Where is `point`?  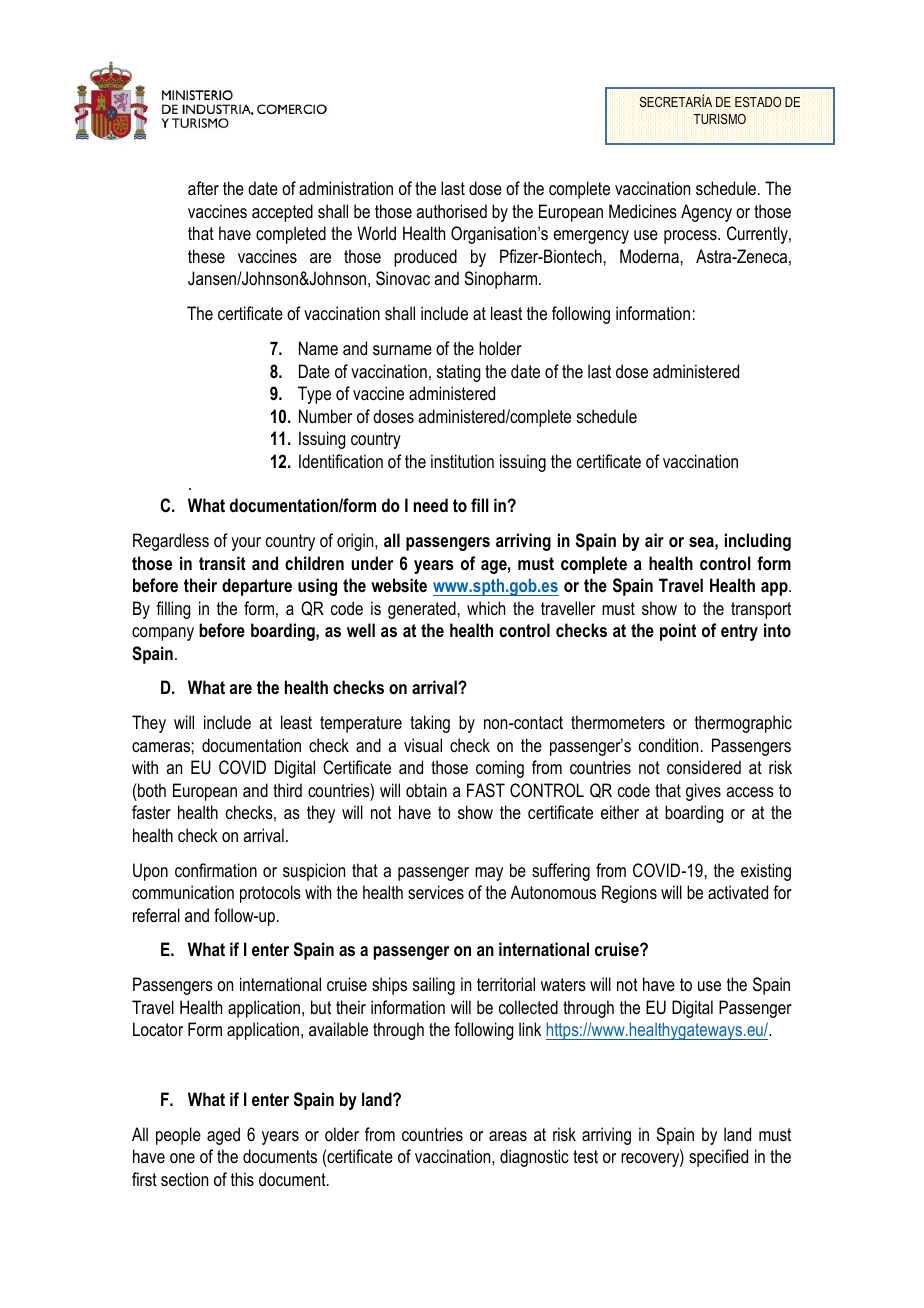 point is located at coordinates (678, 632).
